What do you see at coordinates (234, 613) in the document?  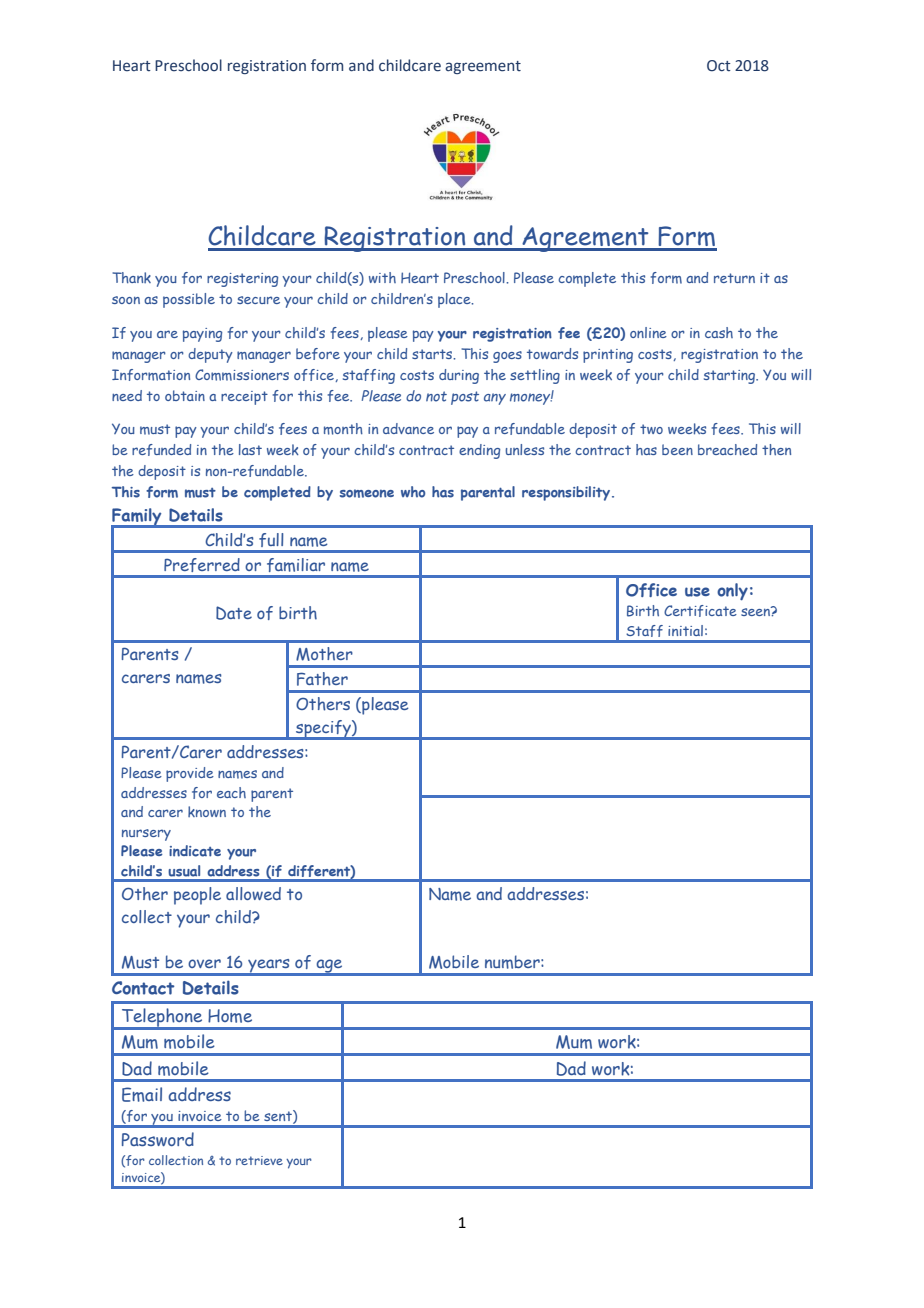 I see `Date` at bounding box center [234, 613].
